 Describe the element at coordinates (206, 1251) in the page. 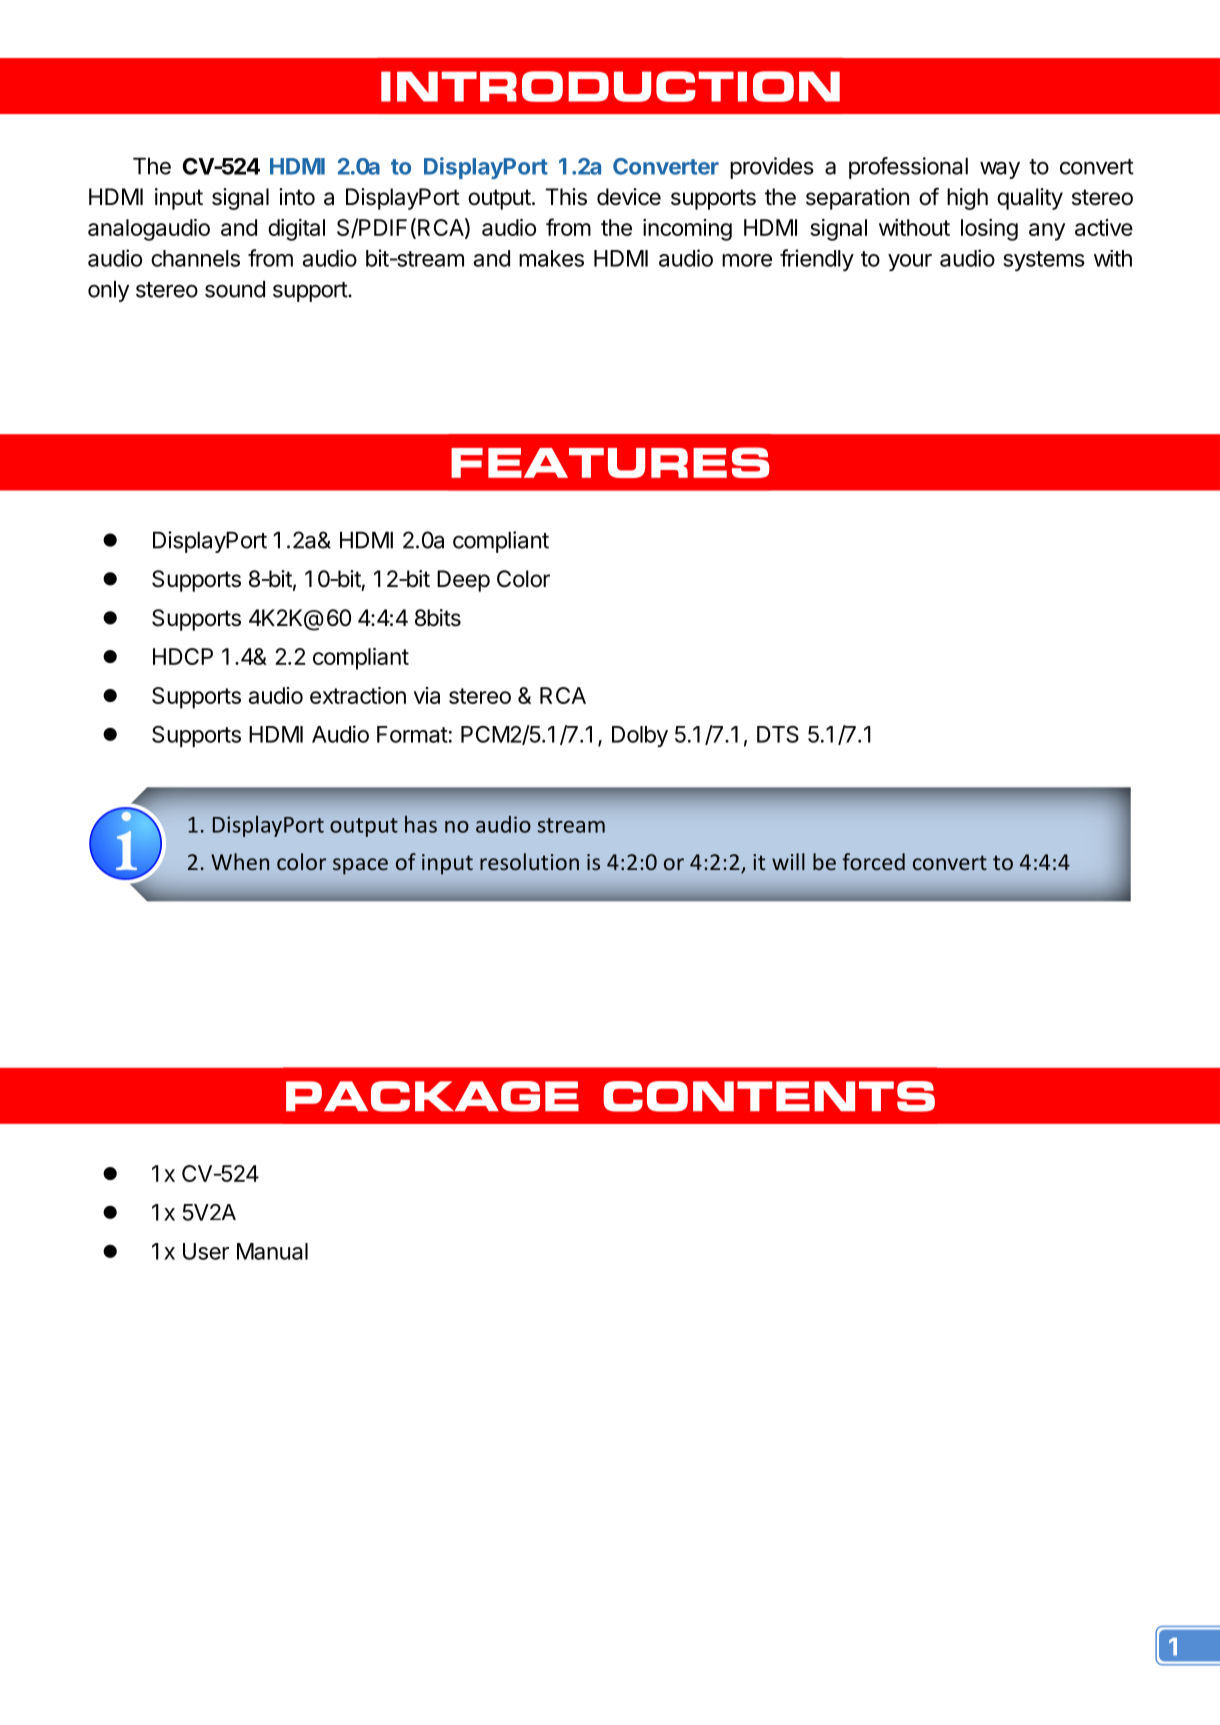

I see `User` at that location.
